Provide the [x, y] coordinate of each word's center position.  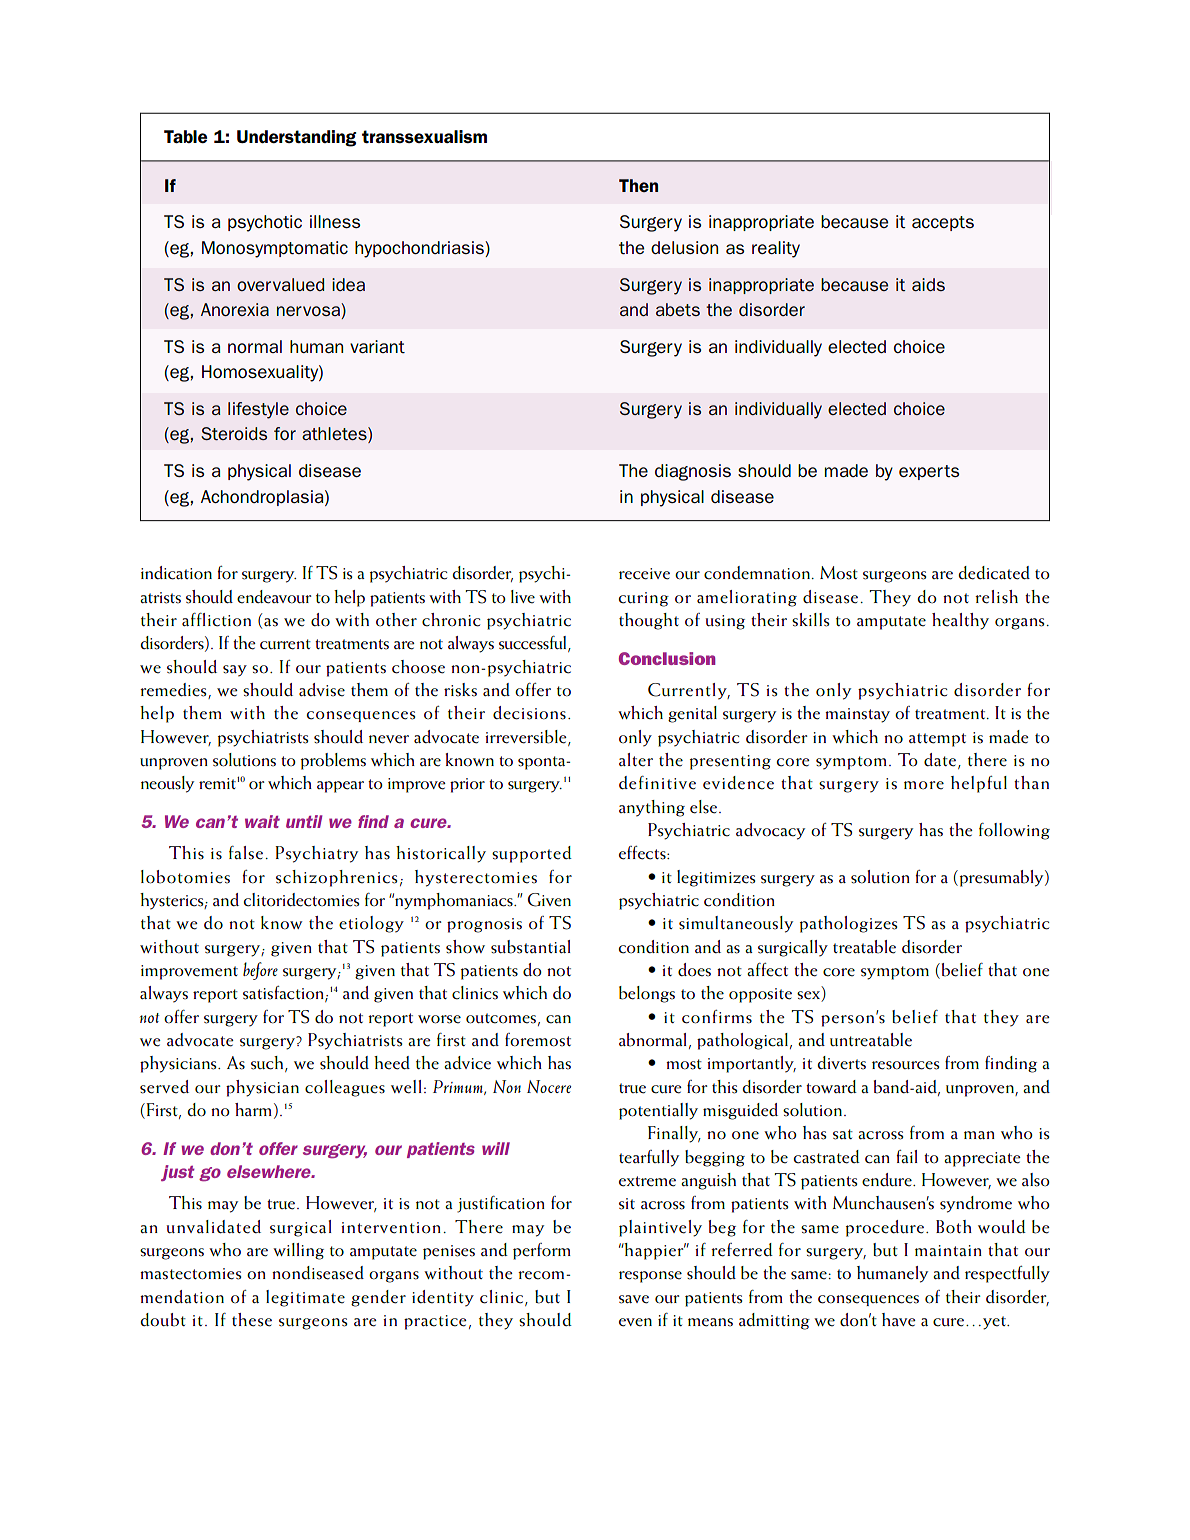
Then [638, 185]
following [1014, 831]
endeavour [274, 597]
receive [644, 574]
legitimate [305, 1298]
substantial [531, 947]
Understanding [296, 138]
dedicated [994, 573]
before [260, 971]
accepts [943, 223]
